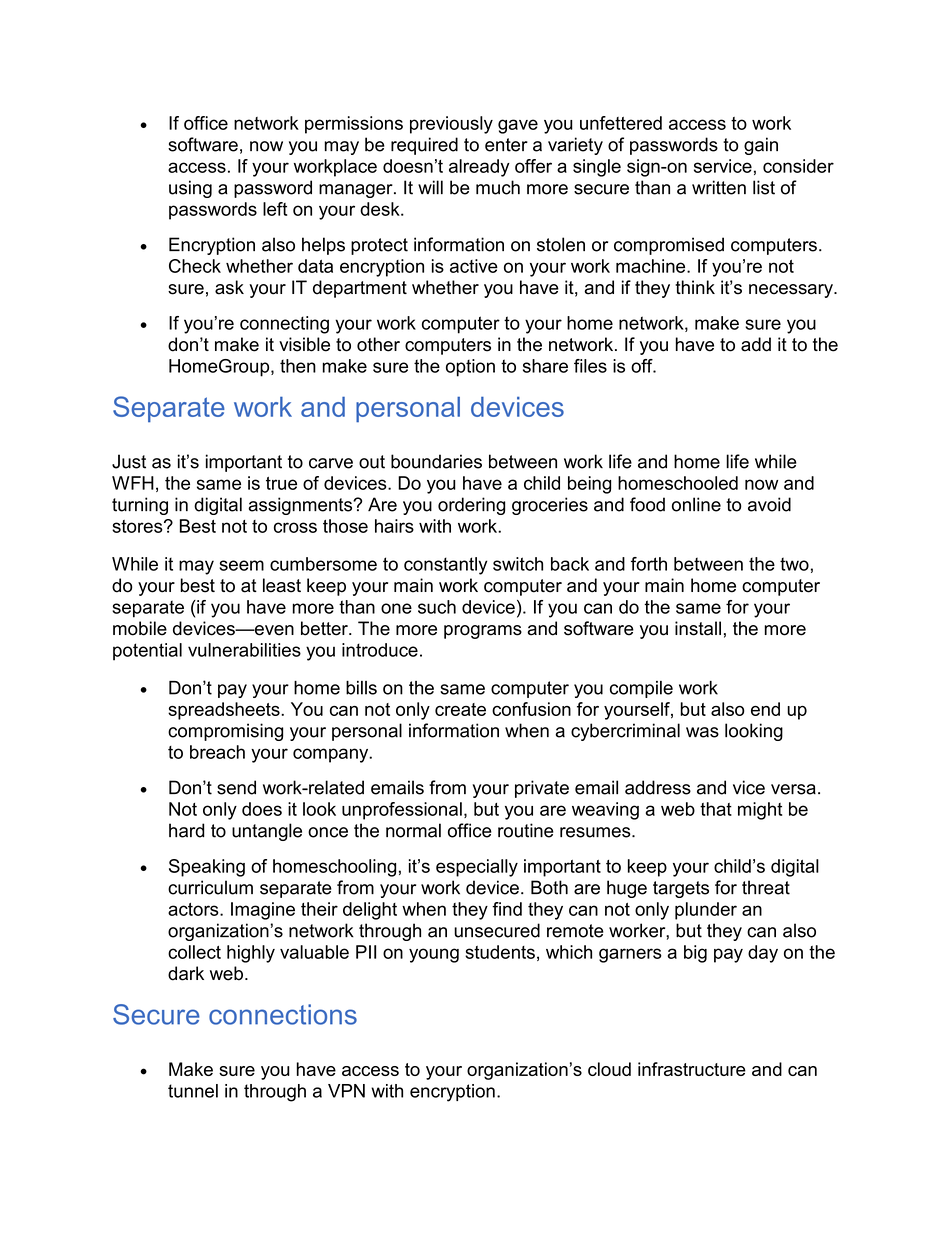  What do you see at coordinates (696, 504) in the screenshot?
I see `online` at bounding box center [696, 504].
